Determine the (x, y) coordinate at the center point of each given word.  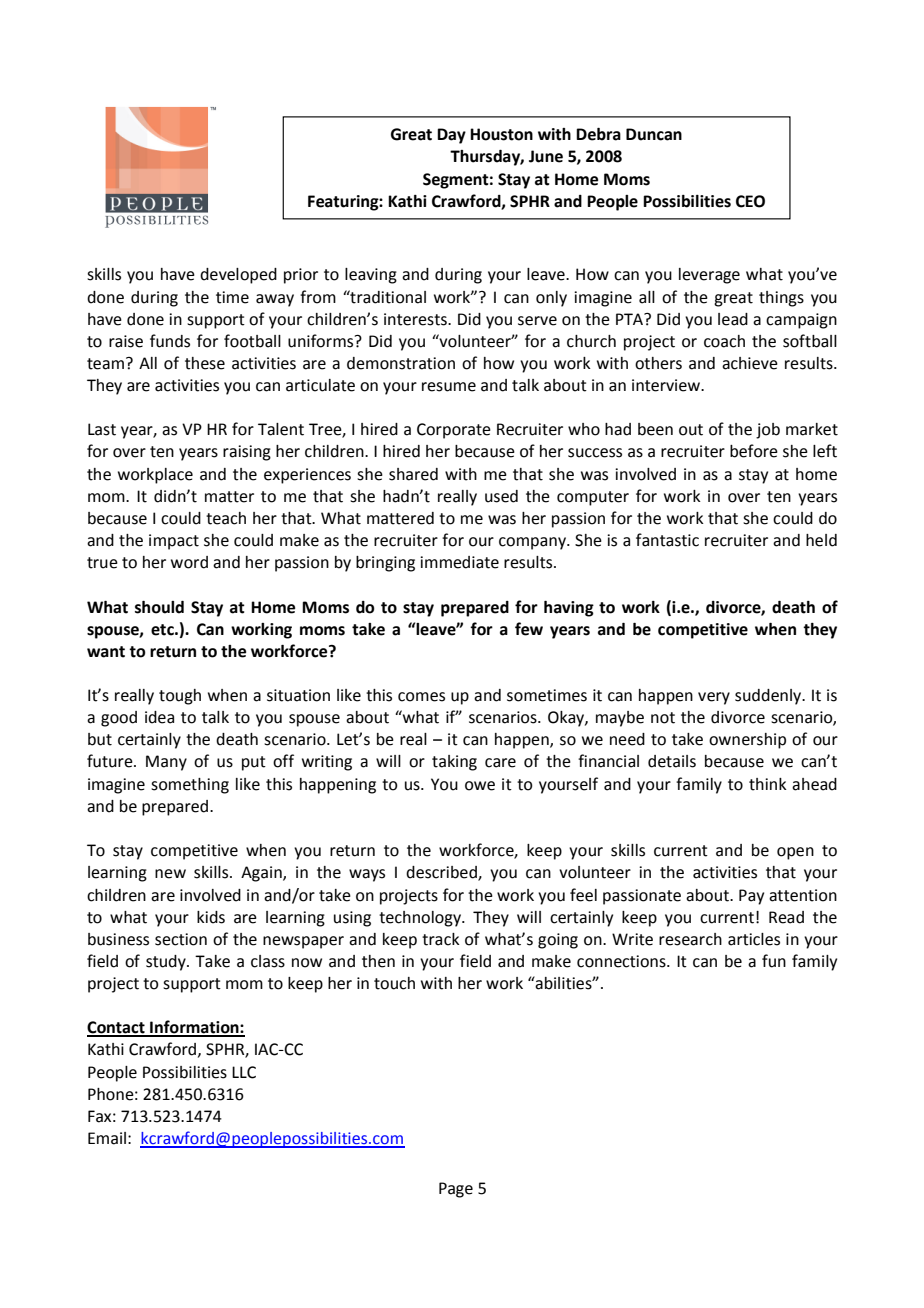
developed (238, 276)
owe (480, 786)
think (768, 784)
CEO (750, 201)
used (501, 496)
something (190, 786)
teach (226, 518)
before (754, 451)
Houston (501, 134)
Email (107, 1138)
